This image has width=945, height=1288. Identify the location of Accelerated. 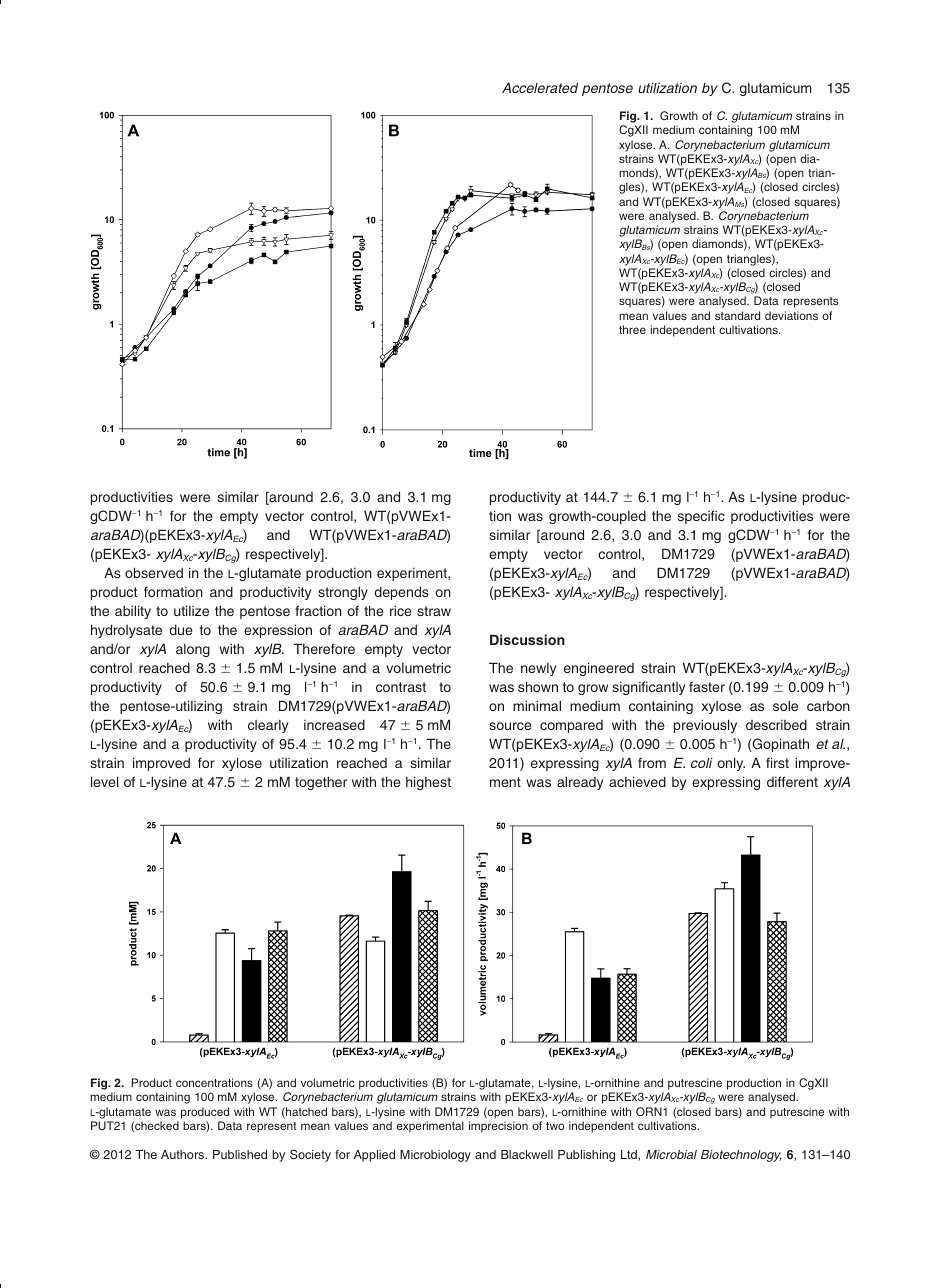
(540, 87).
